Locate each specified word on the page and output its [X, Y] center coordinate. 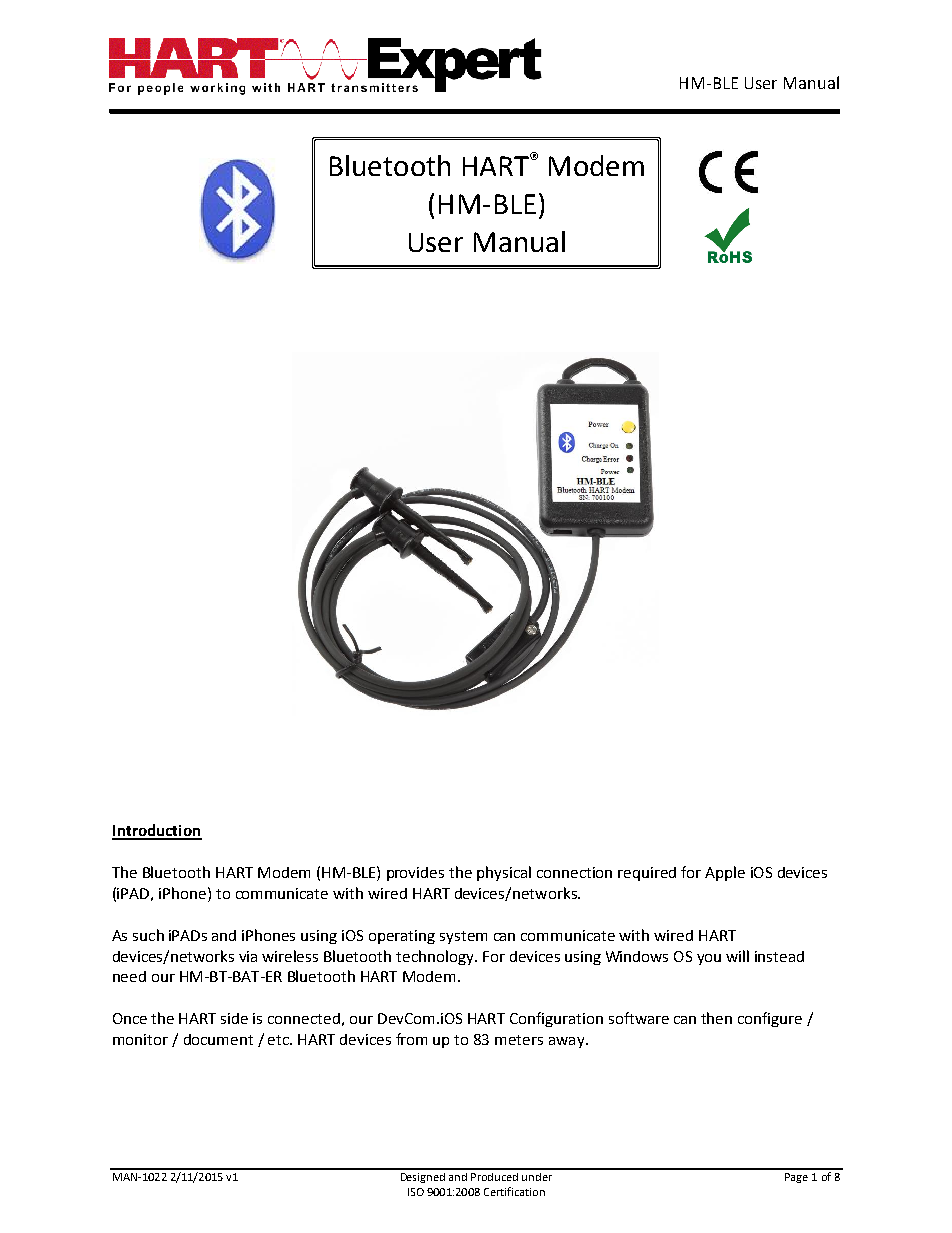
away [568, 1042]
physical [504, 873]
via [248, 956]
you [709, 959]
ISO [416, 1192]
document [218, 1039]
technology [436, 957]
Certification [514, 1191]
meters [519, 1040]
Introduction [157, 831]
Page [796, 1178]
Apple [725, 873]
